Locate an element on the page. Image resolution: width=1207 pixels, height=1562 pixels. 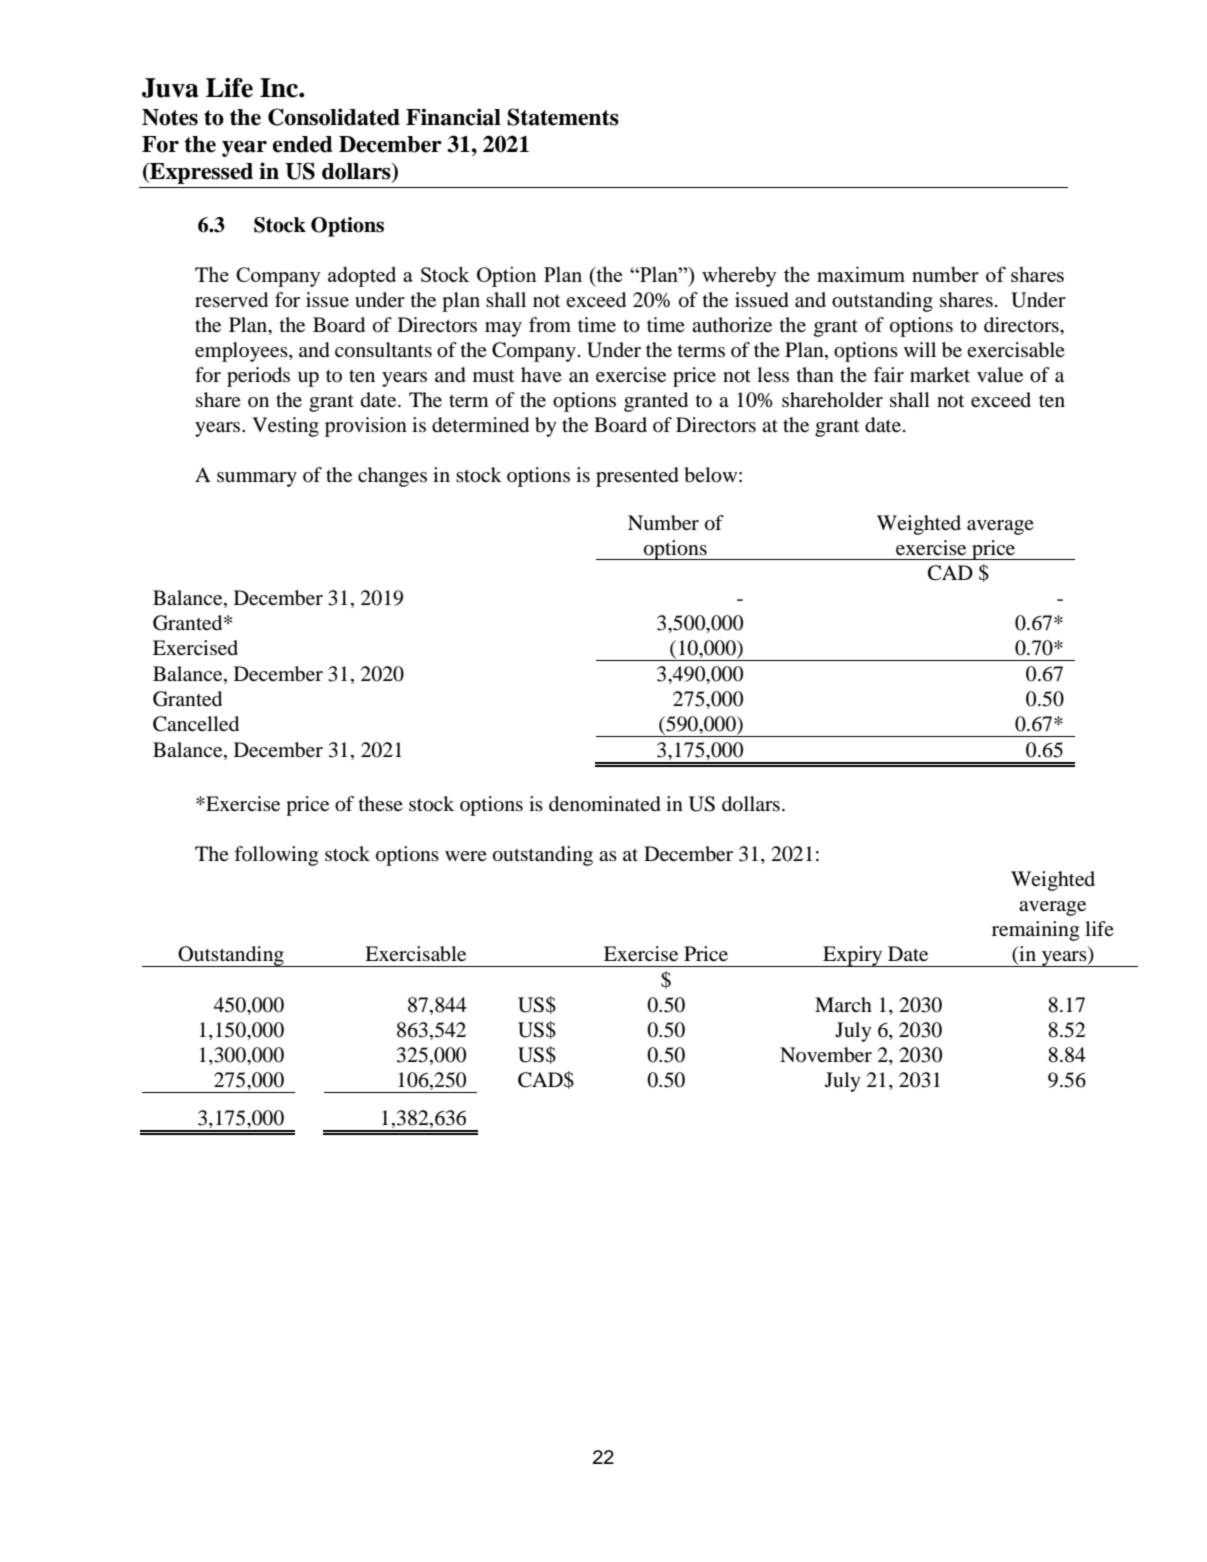
maximum is located at coordinates (861, 274).
